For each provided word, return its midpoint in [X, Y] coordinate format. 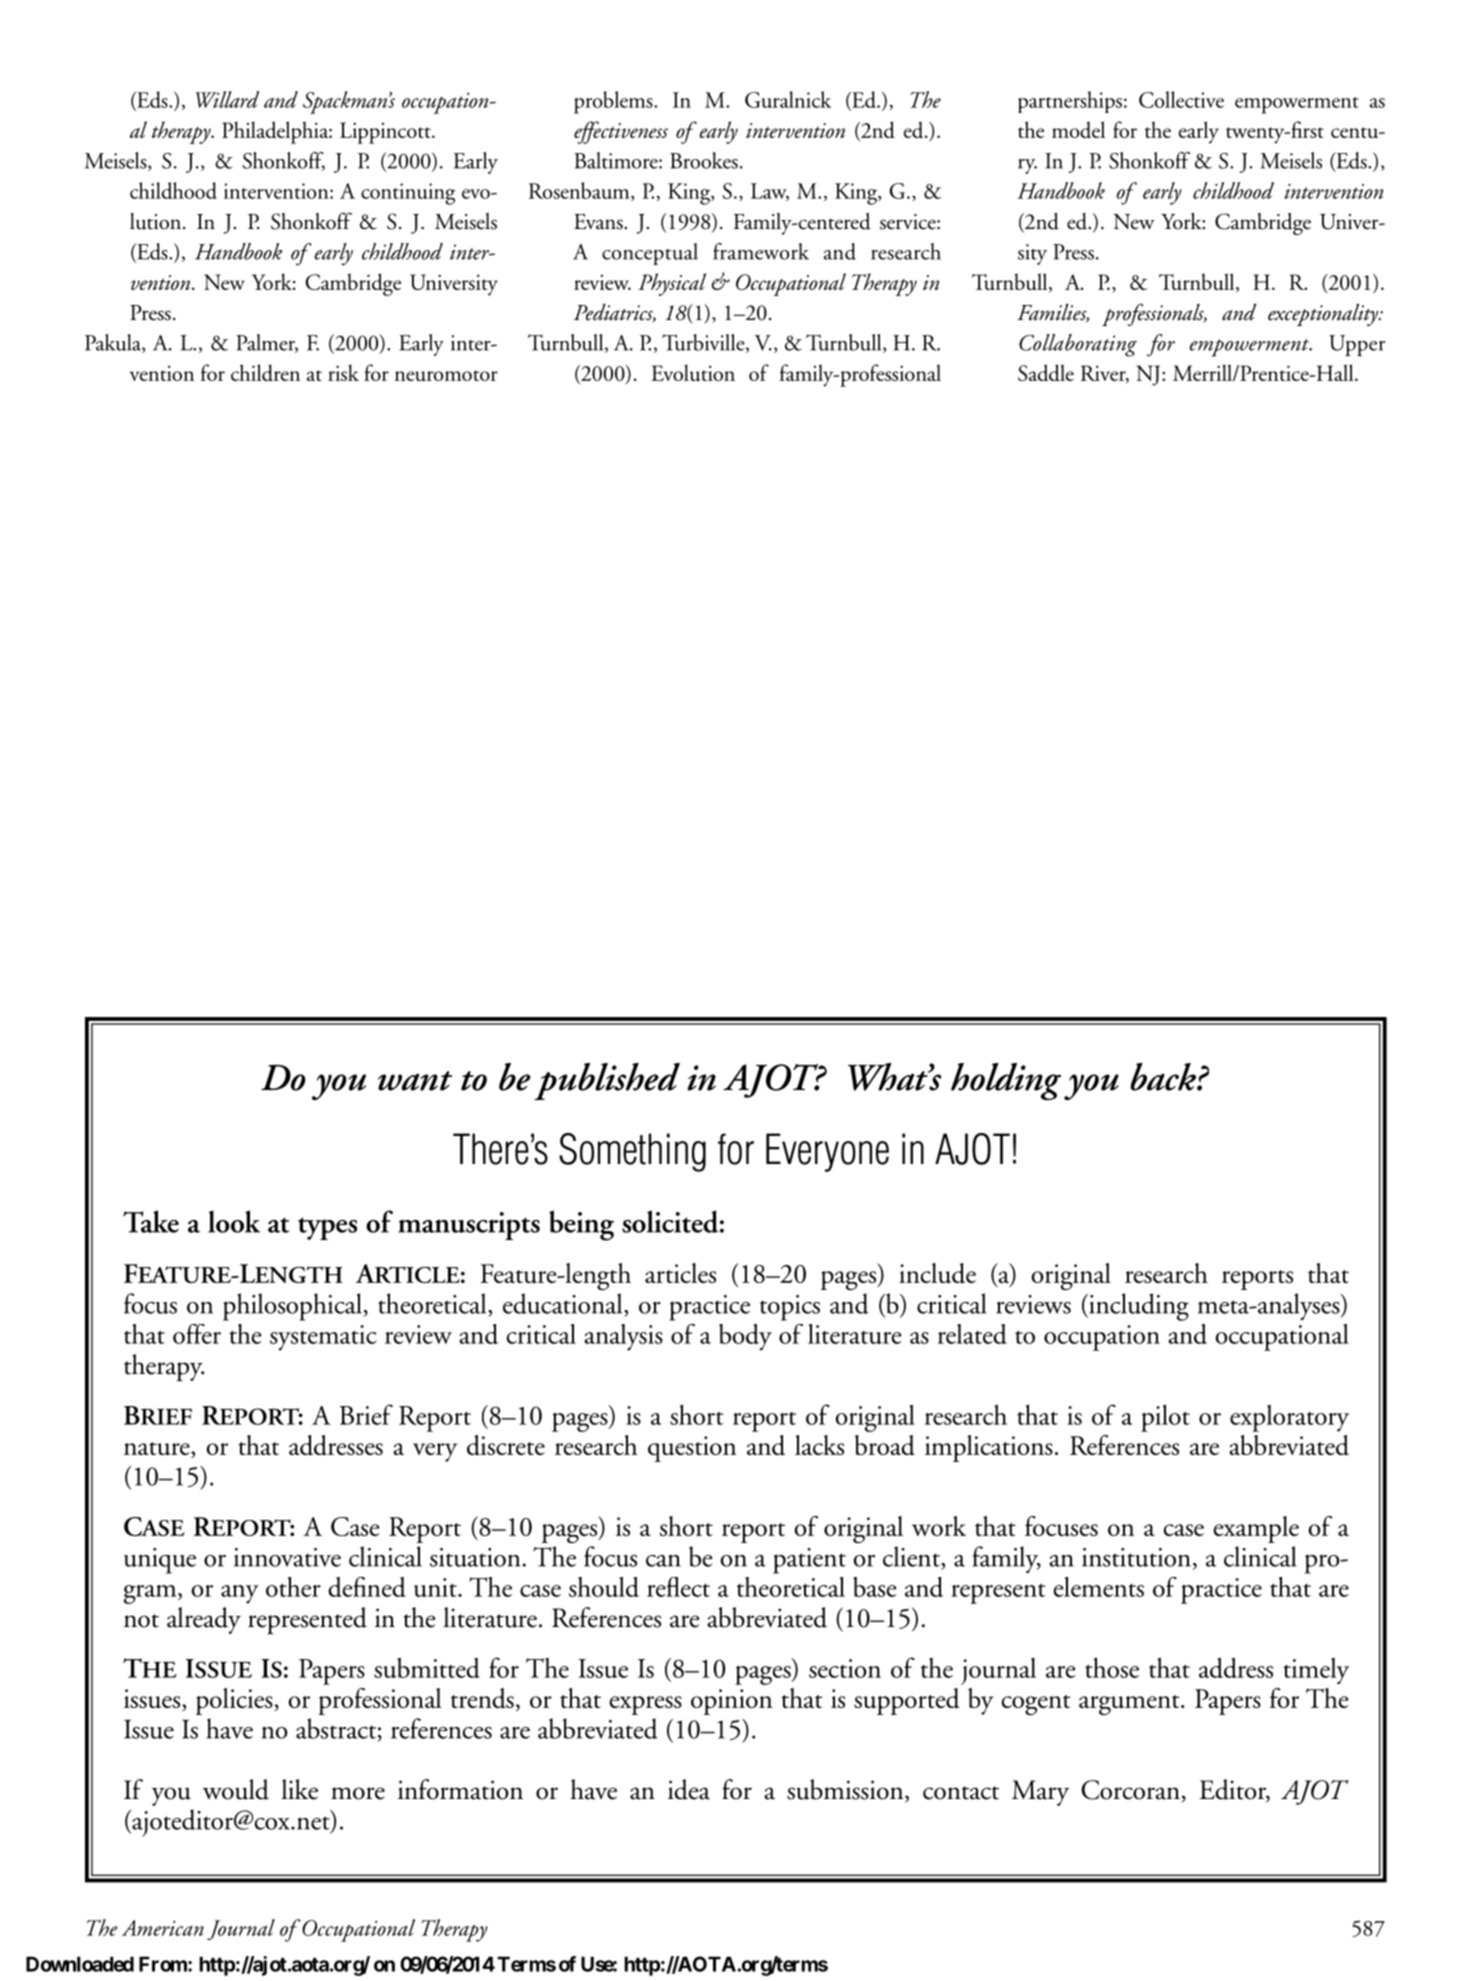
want [415, 1081]
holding [1006, 1081]
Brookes [704, 160]
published [607, 1081]
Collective [1181, 99]
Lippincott [386, 133]
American [163, 1928]
